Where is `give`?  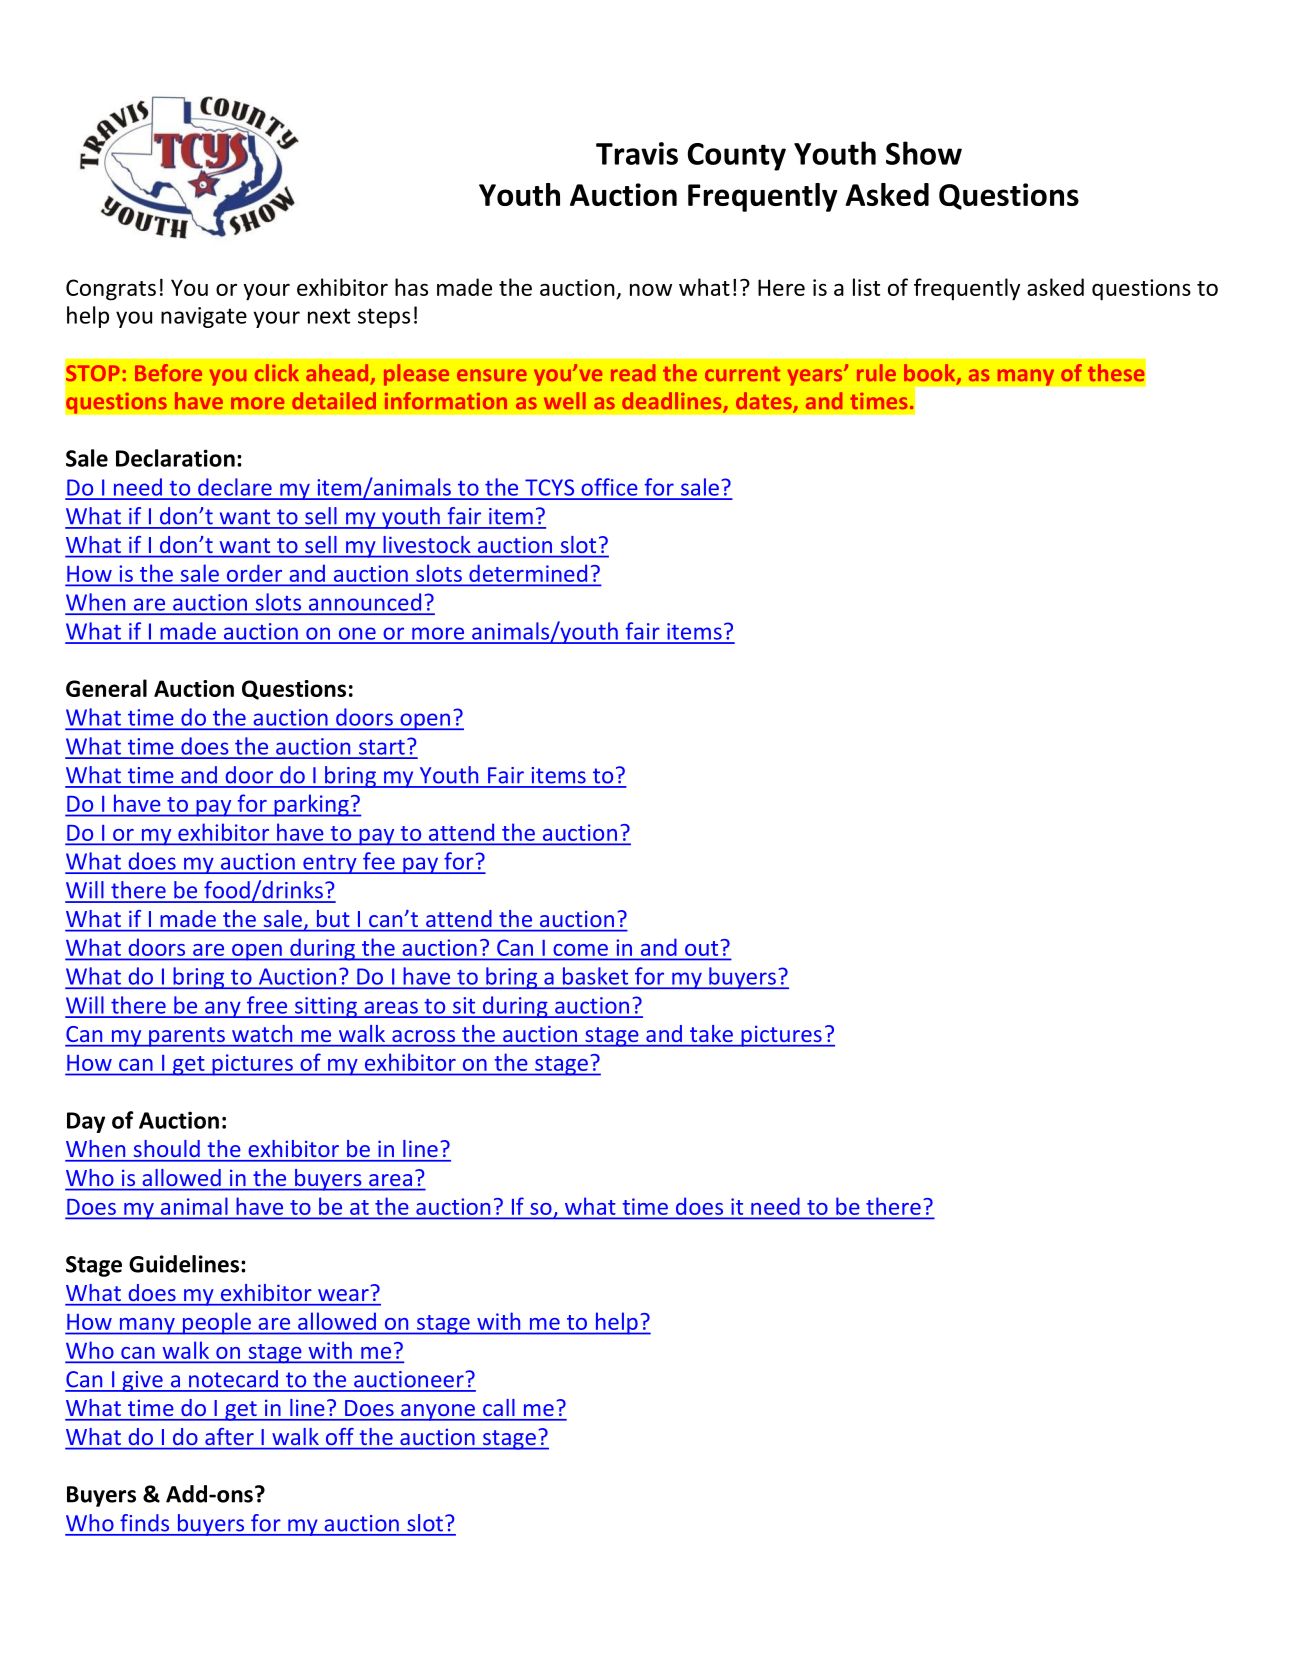
give is located at coordinates (142, 1381).
